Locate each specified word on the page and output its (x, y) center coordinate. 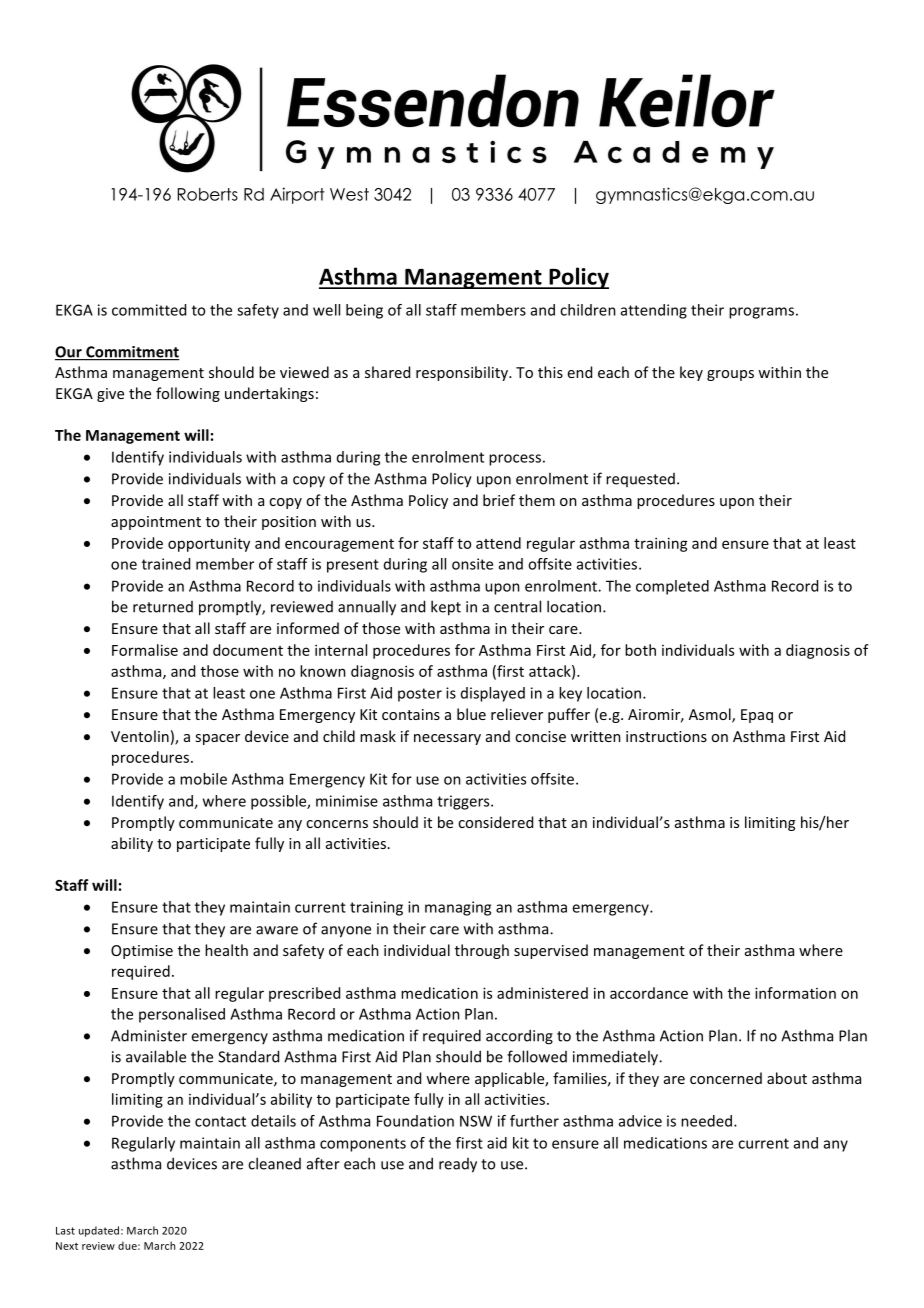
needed (706, 1121)
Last (65, 1231)
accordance (649, 993)
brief (499, 500)
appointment (156, 523)
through (482, 951)
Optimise (142, 952)
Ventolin (140, 736)
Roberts (208, 194)
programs (761, 313)
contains (411, 714)
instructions (666, 736)
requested (640, 480)
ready (458, 1165)
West (349, 194)
